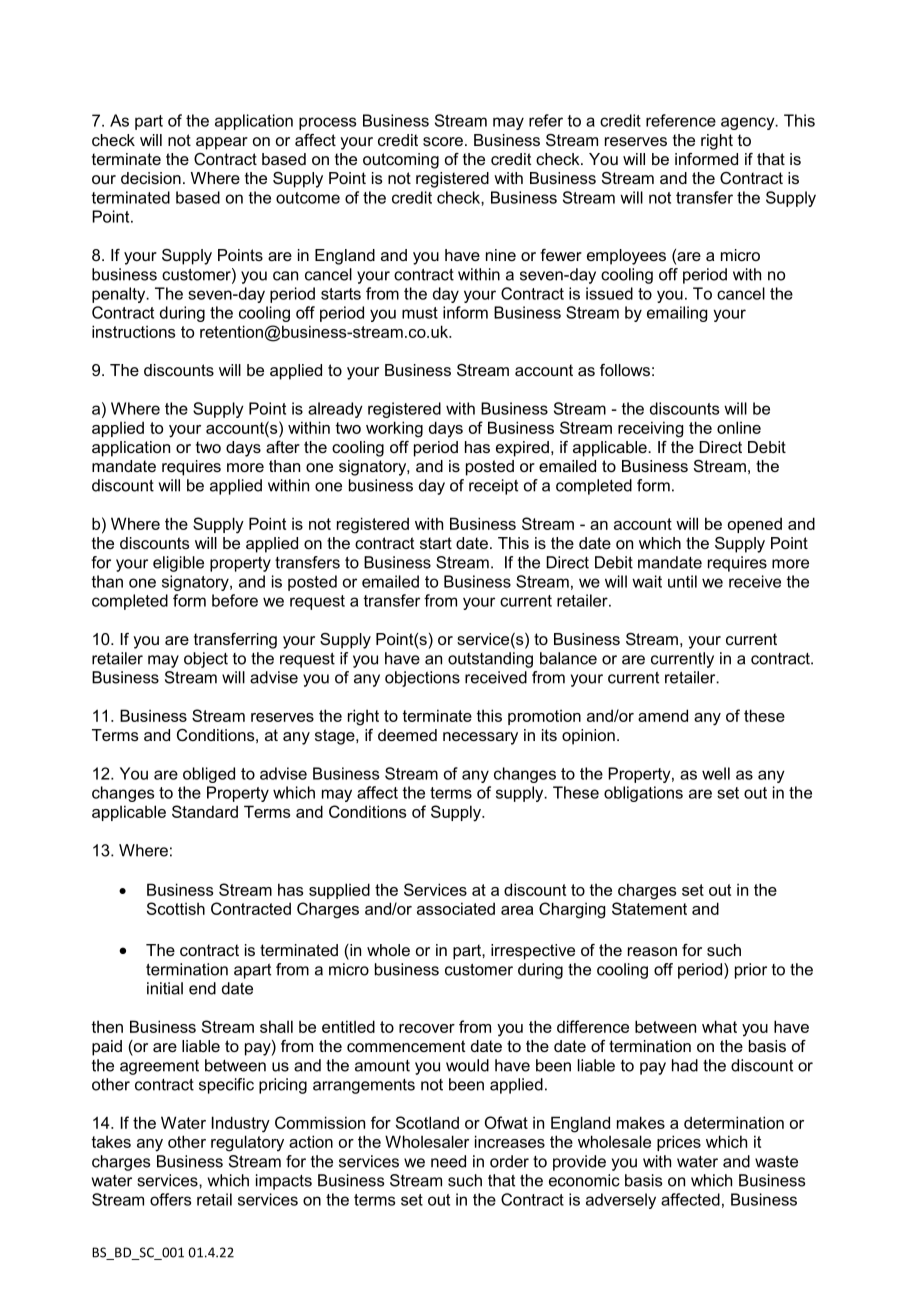 The width and height of the page is (903, 1316). I want to click on agency, so click(749, 123).
